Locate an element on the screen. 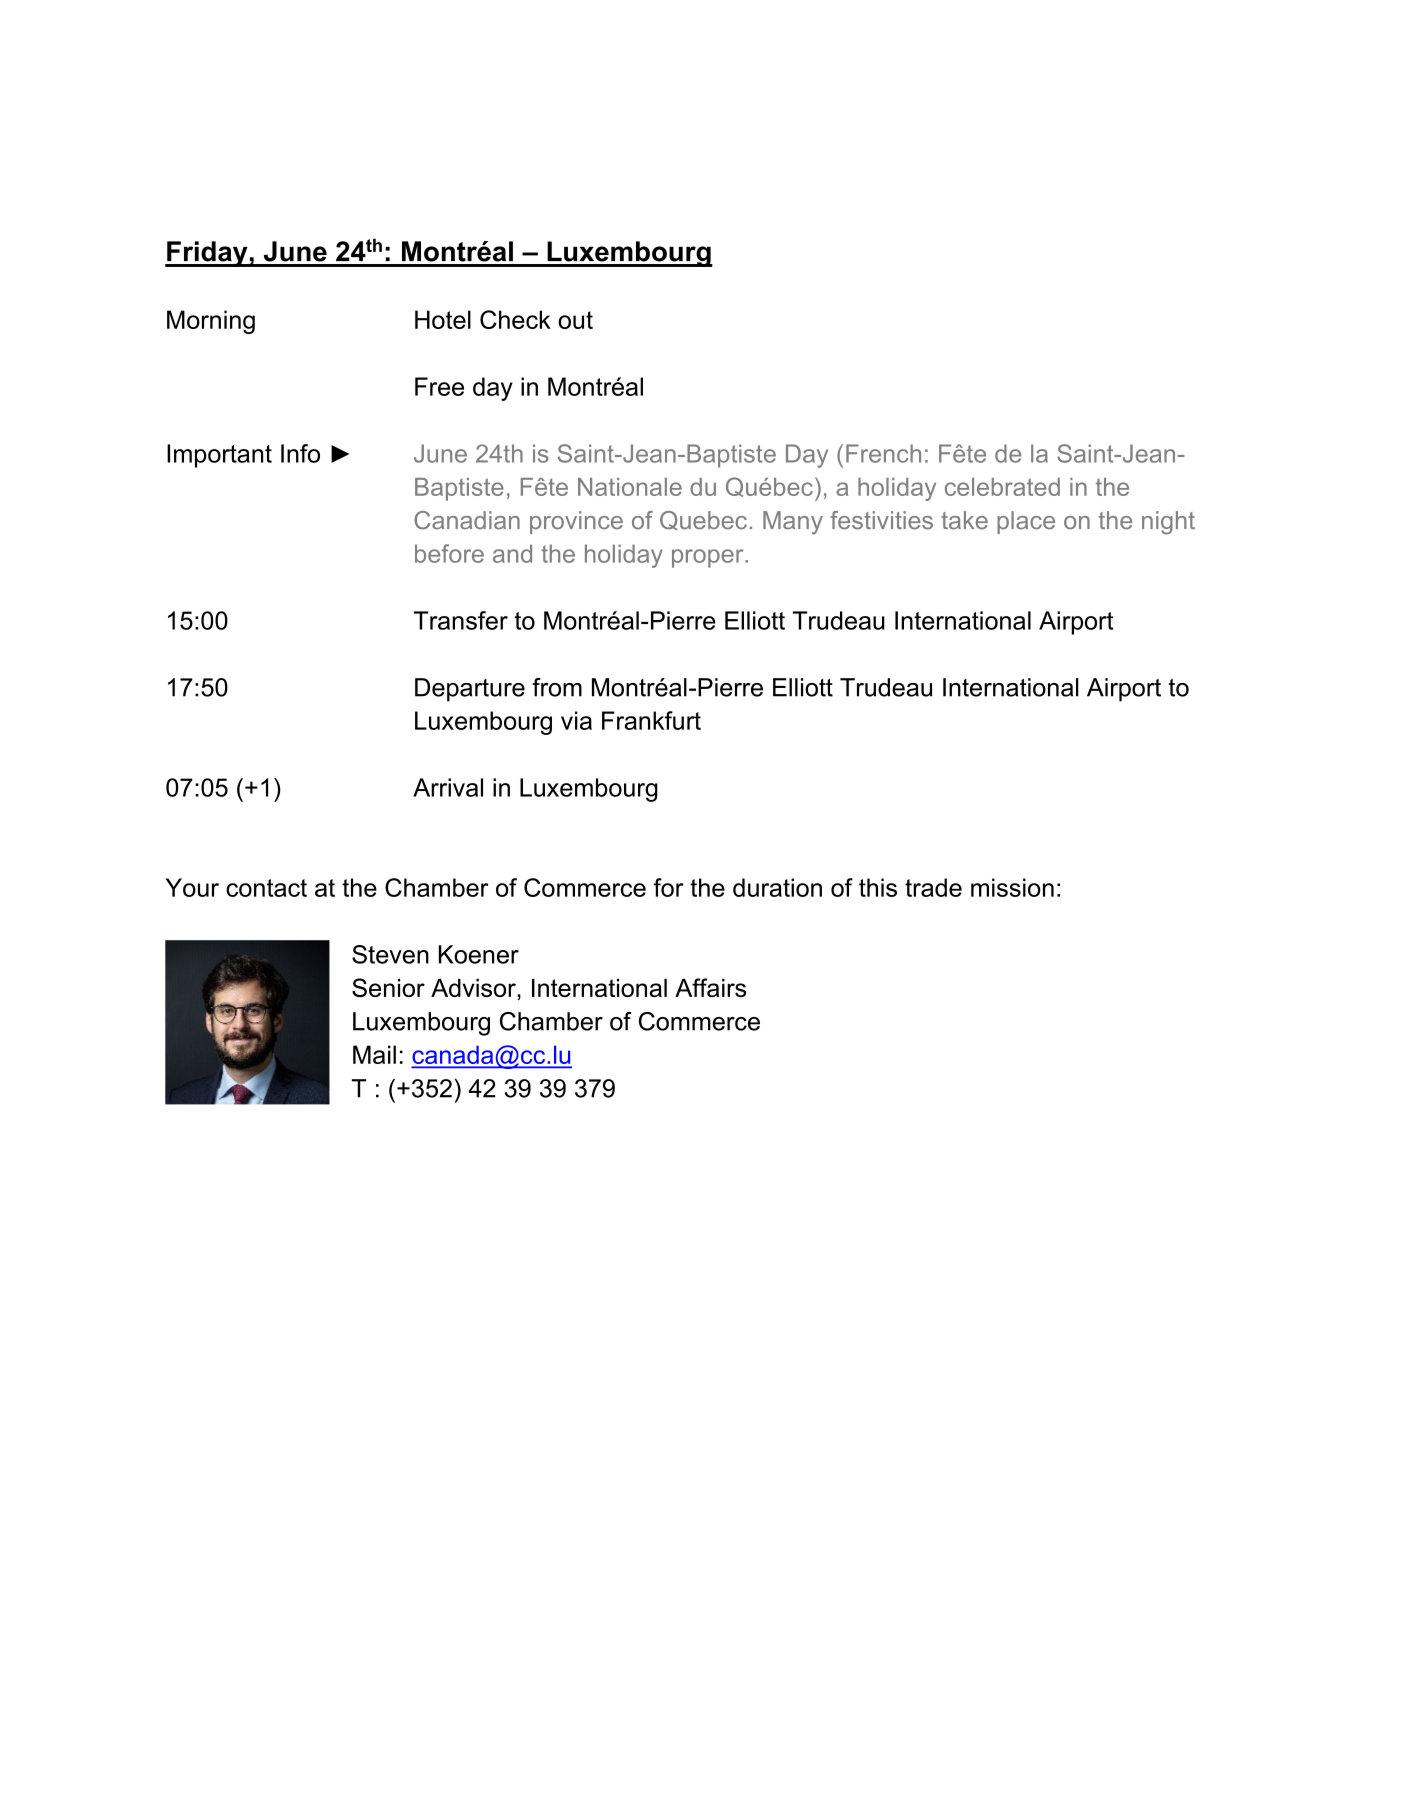 This screenshot has height=1819, width=1405. Info is located at coordinates (300, 453).
